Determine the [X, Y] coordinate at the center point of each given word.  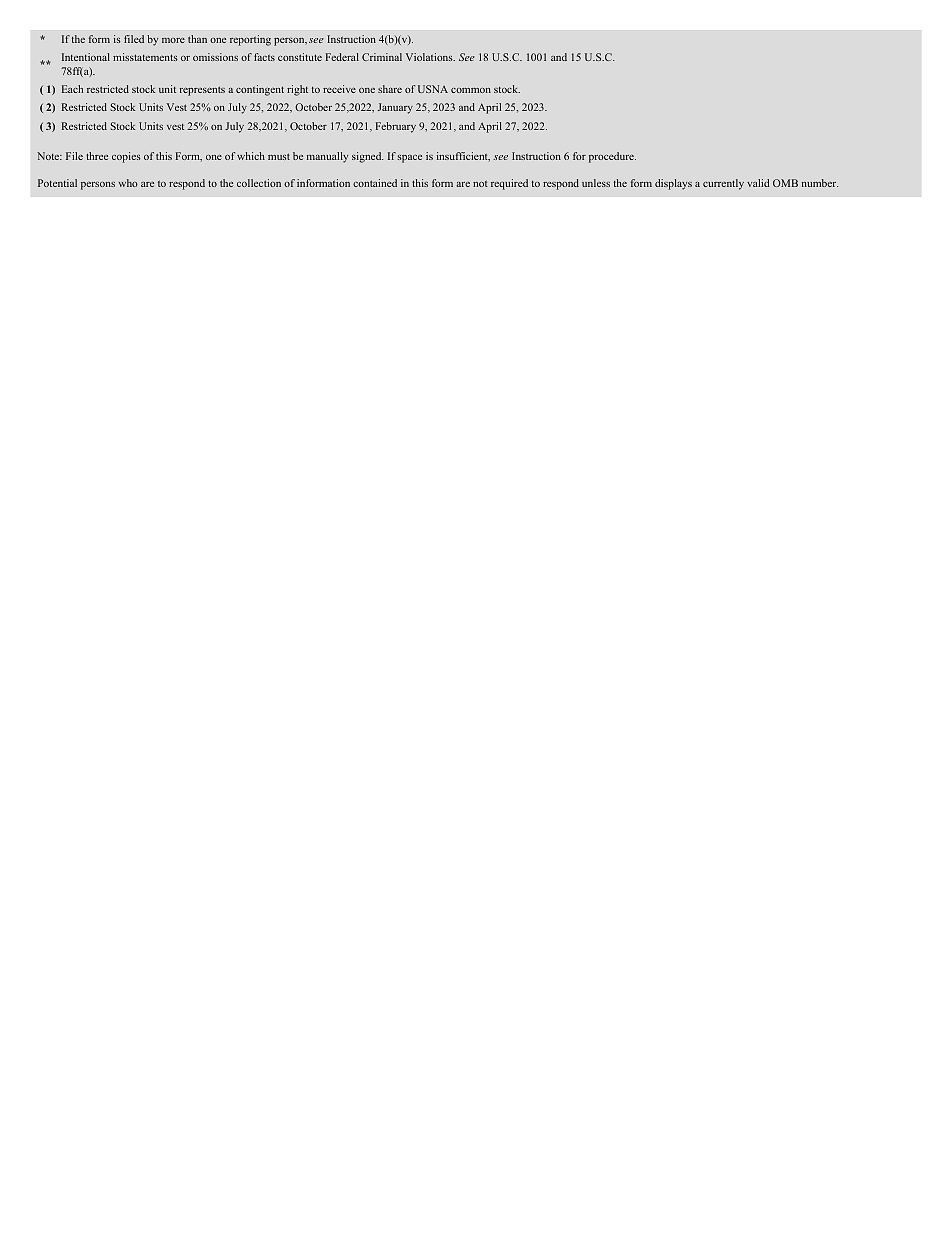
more [173, 40]
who [128, 183]
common [471, 90]
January [395, 108]
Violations [430, 57]
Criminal [382, 57]
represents [202, 91]
